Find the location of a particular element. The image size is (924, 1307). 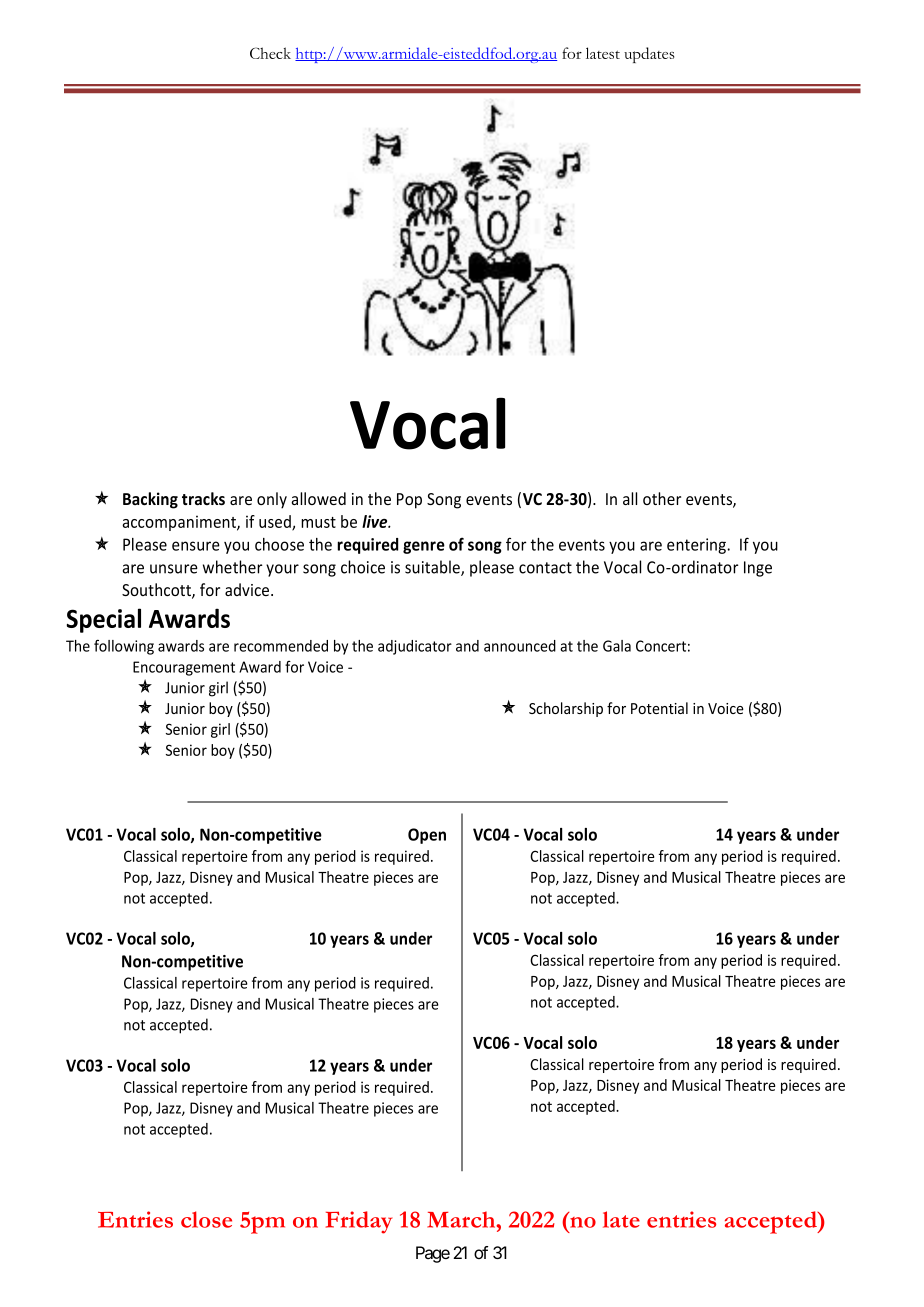

Page is located at coordinates (433, 1254).
